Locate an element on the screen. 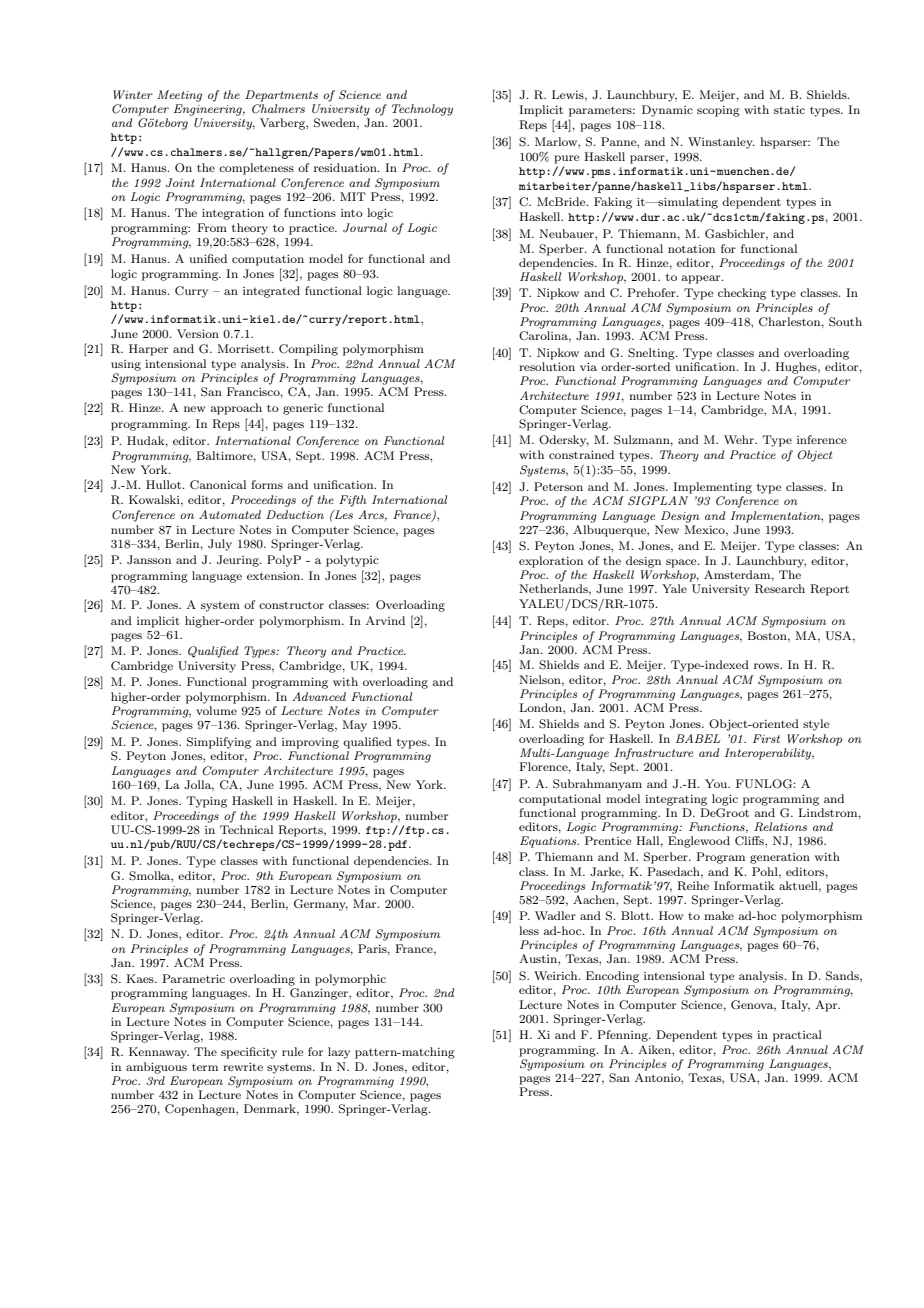  Research is located at coordinates (780, 589).
